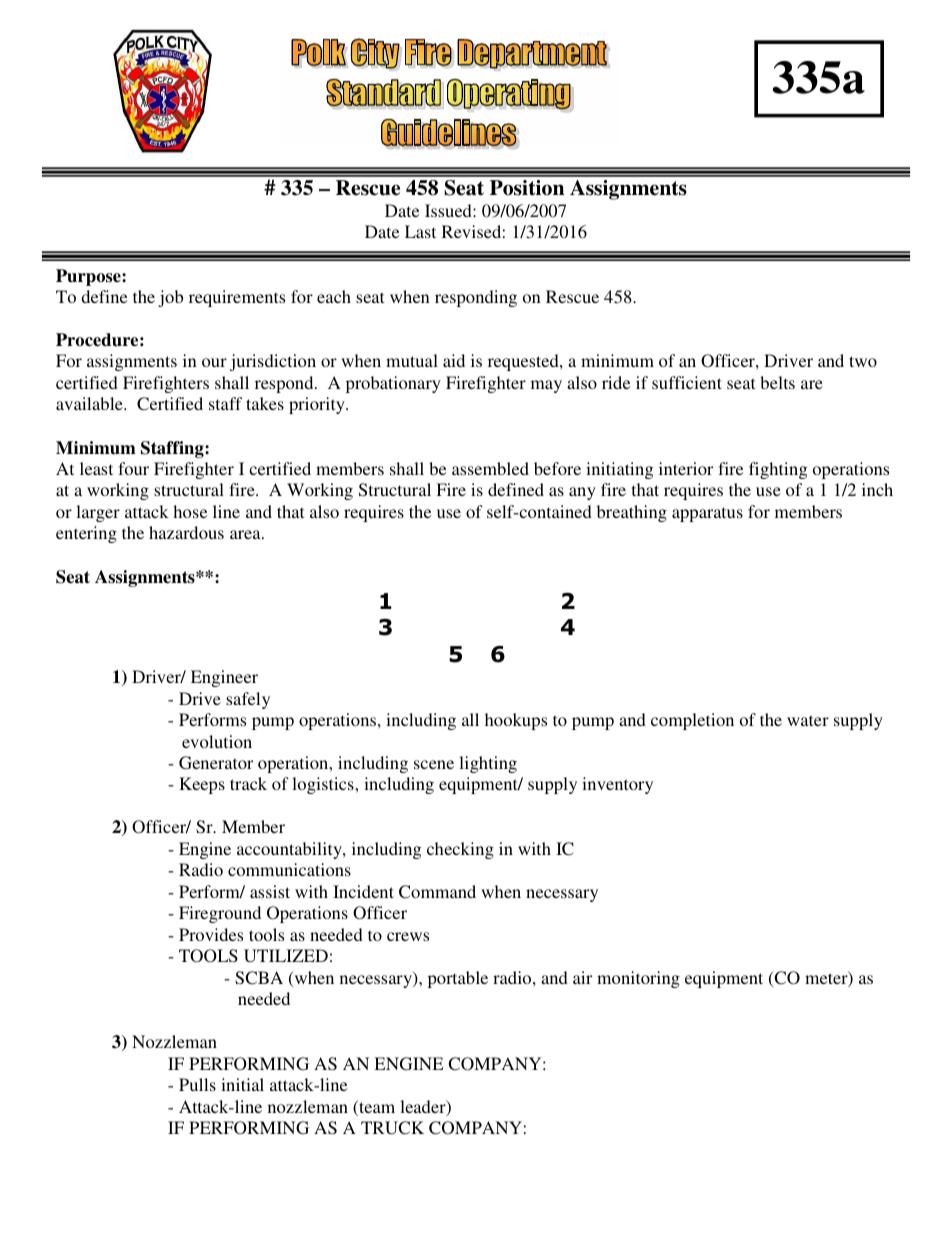 The width and height of the screenshot is (952, 1233). I want to click on fighting, so click(778, 470).
